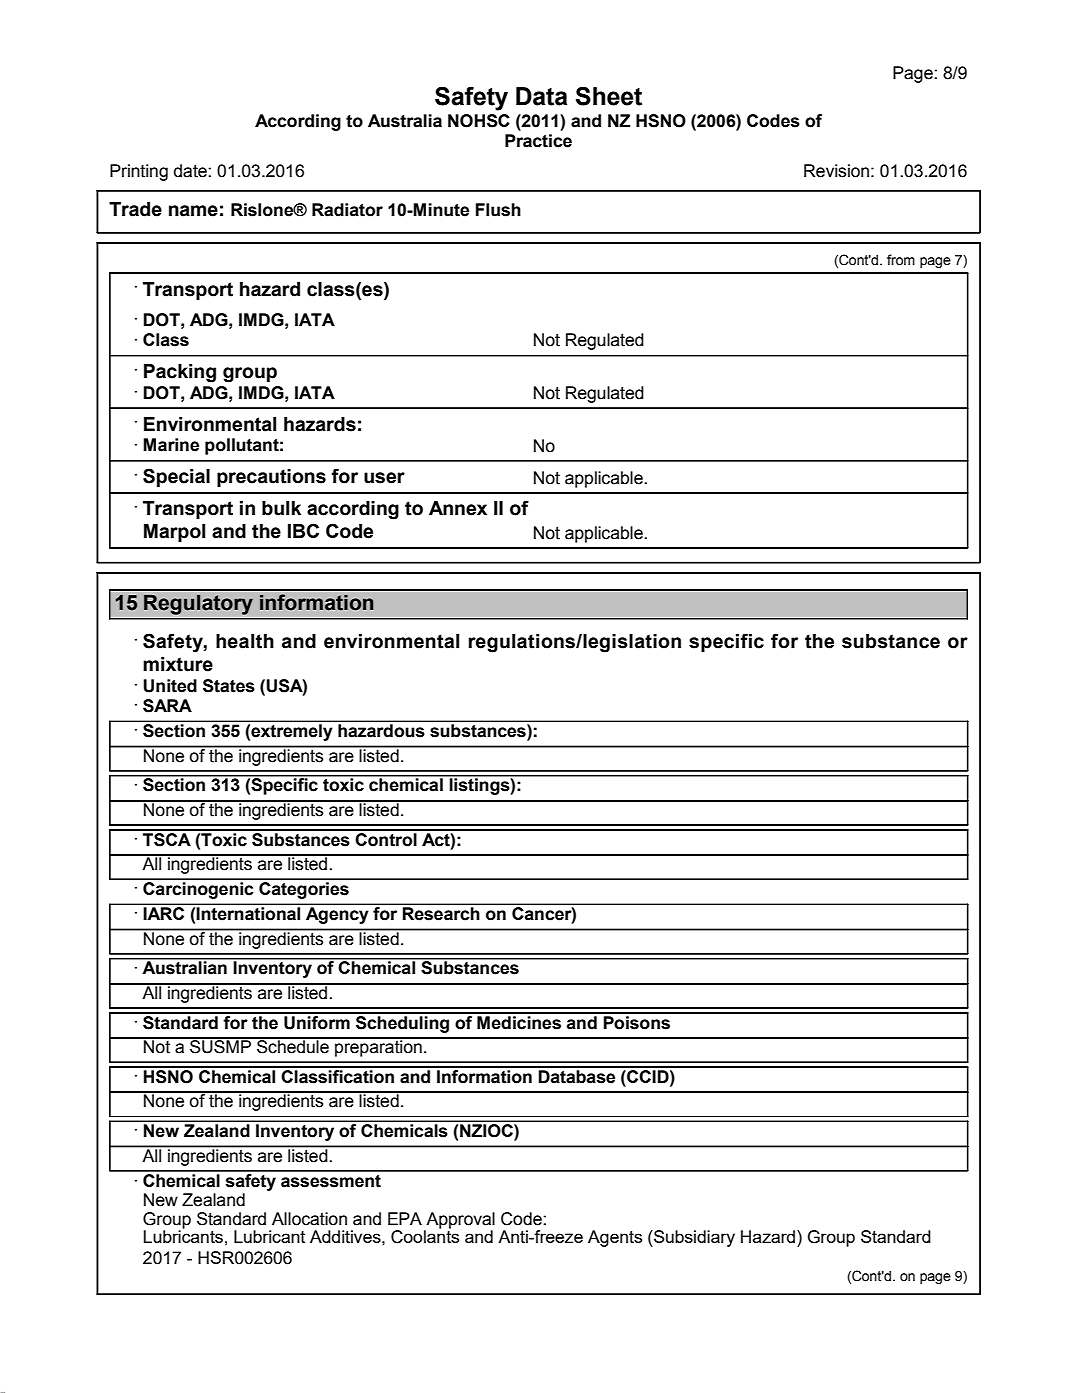 This image has width=1077, height=1393. What do you see at coordinates (458, 508) in the image?
I see `Annex` at bounding box center [458, 508].
